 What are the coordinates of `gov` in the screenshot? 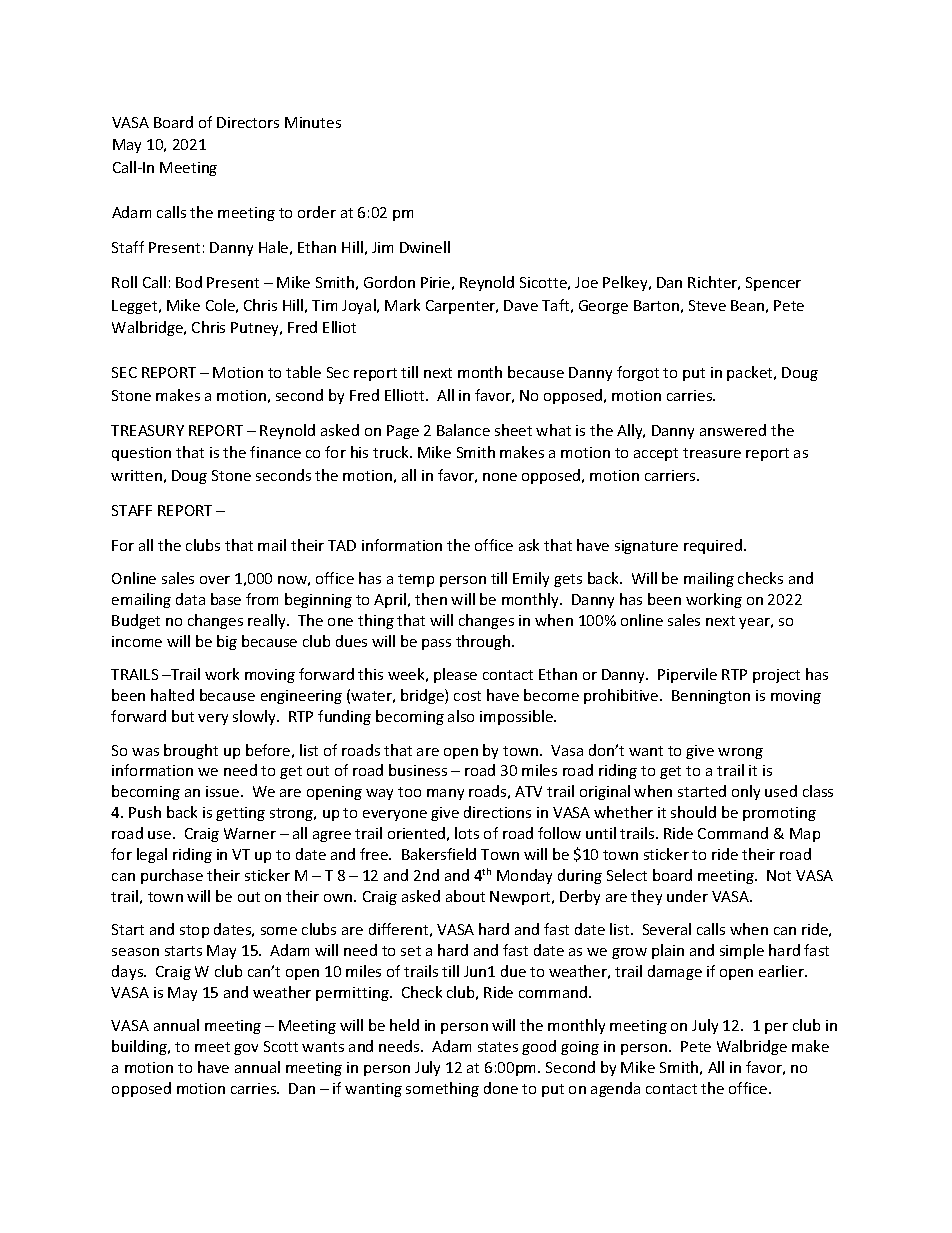 It's located at (246, 1049).
